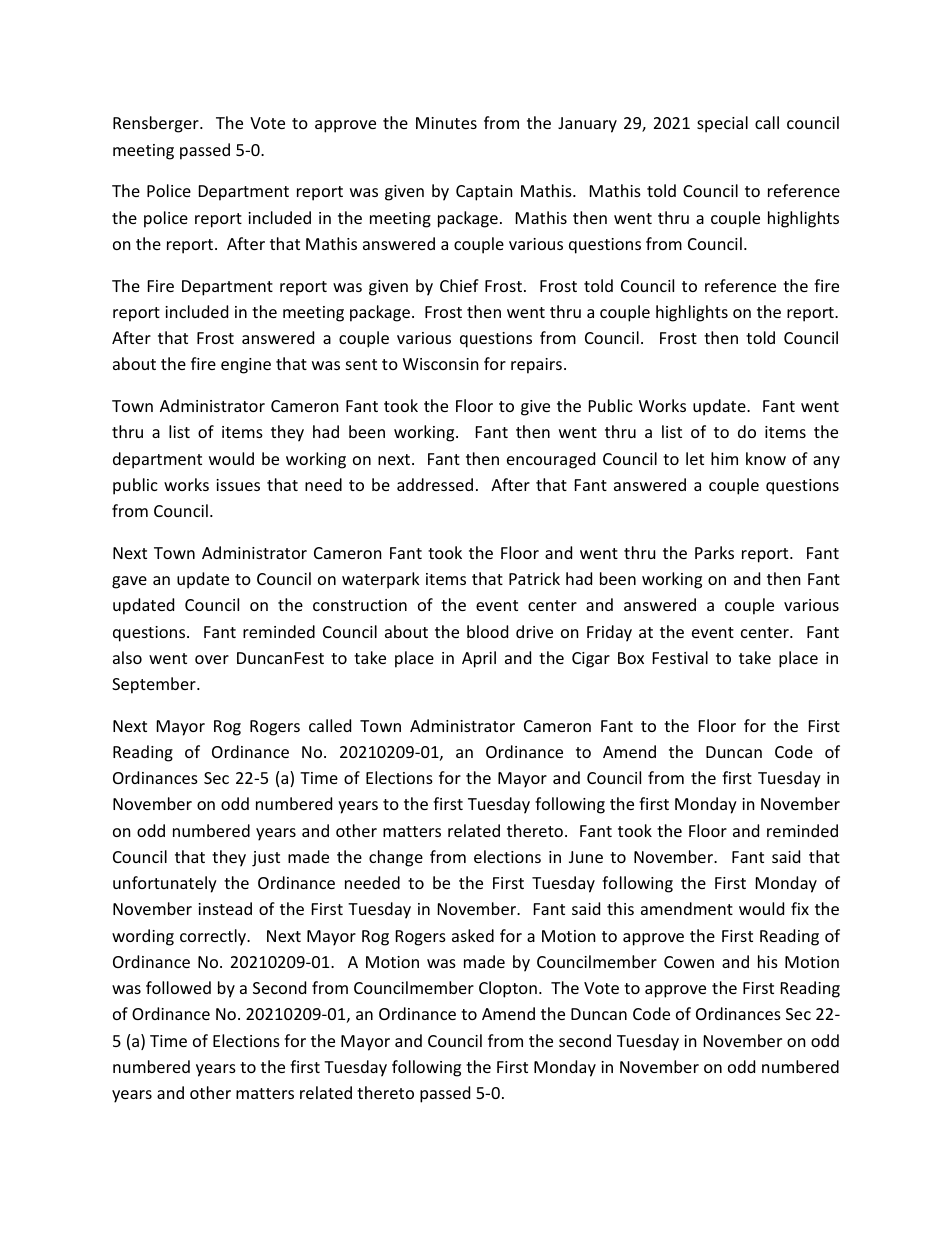  Describe the element at coordinates (214, 937) in the screenshot. I see `correctly` at that location.
